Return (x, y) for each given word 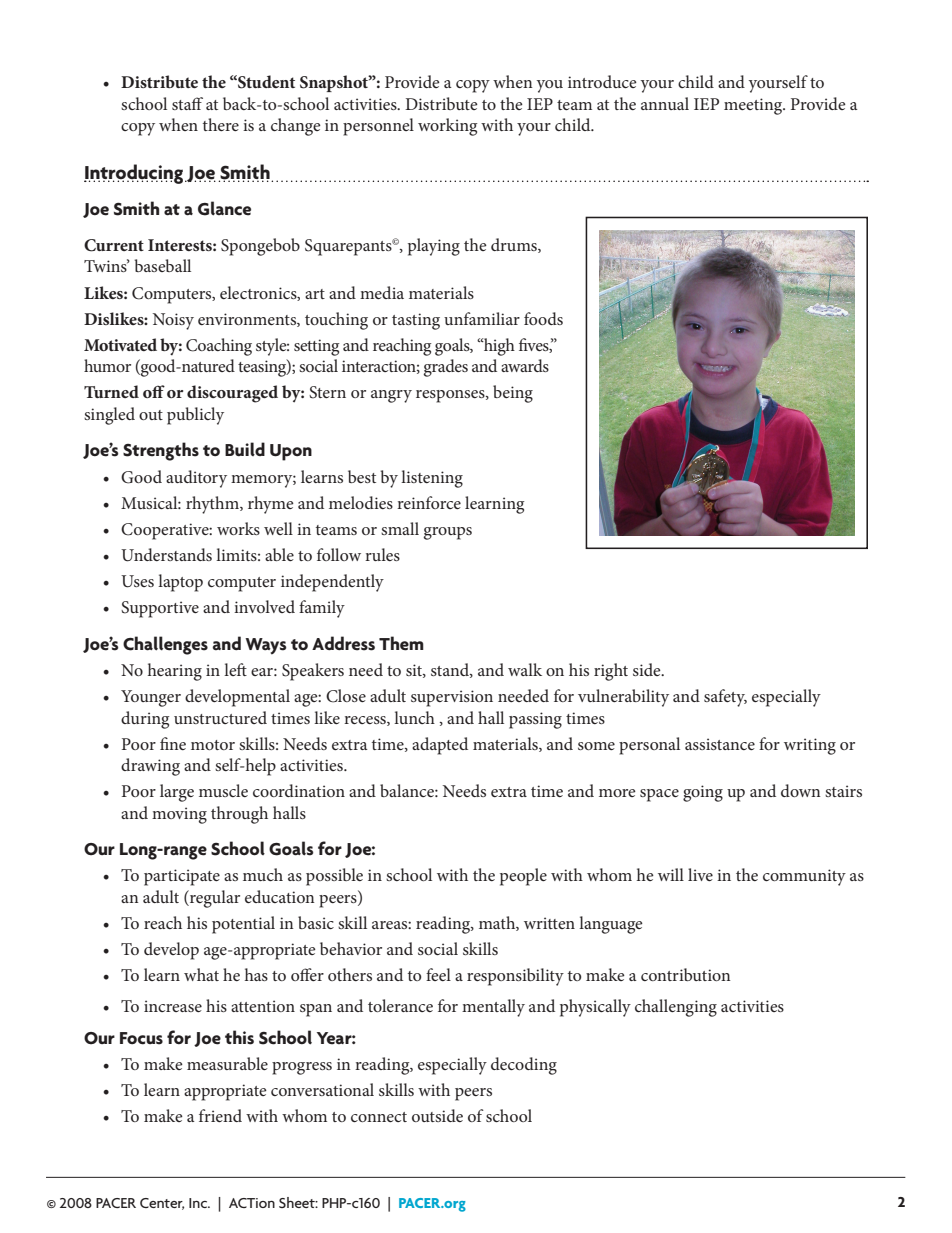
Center (162, 1204)
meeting (754, 106)
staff (187, 103)
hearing (175, 672)
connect (379, 1117)
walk (525, 669)
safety (725, 698)
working (447, 127)
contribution (686, 974)
